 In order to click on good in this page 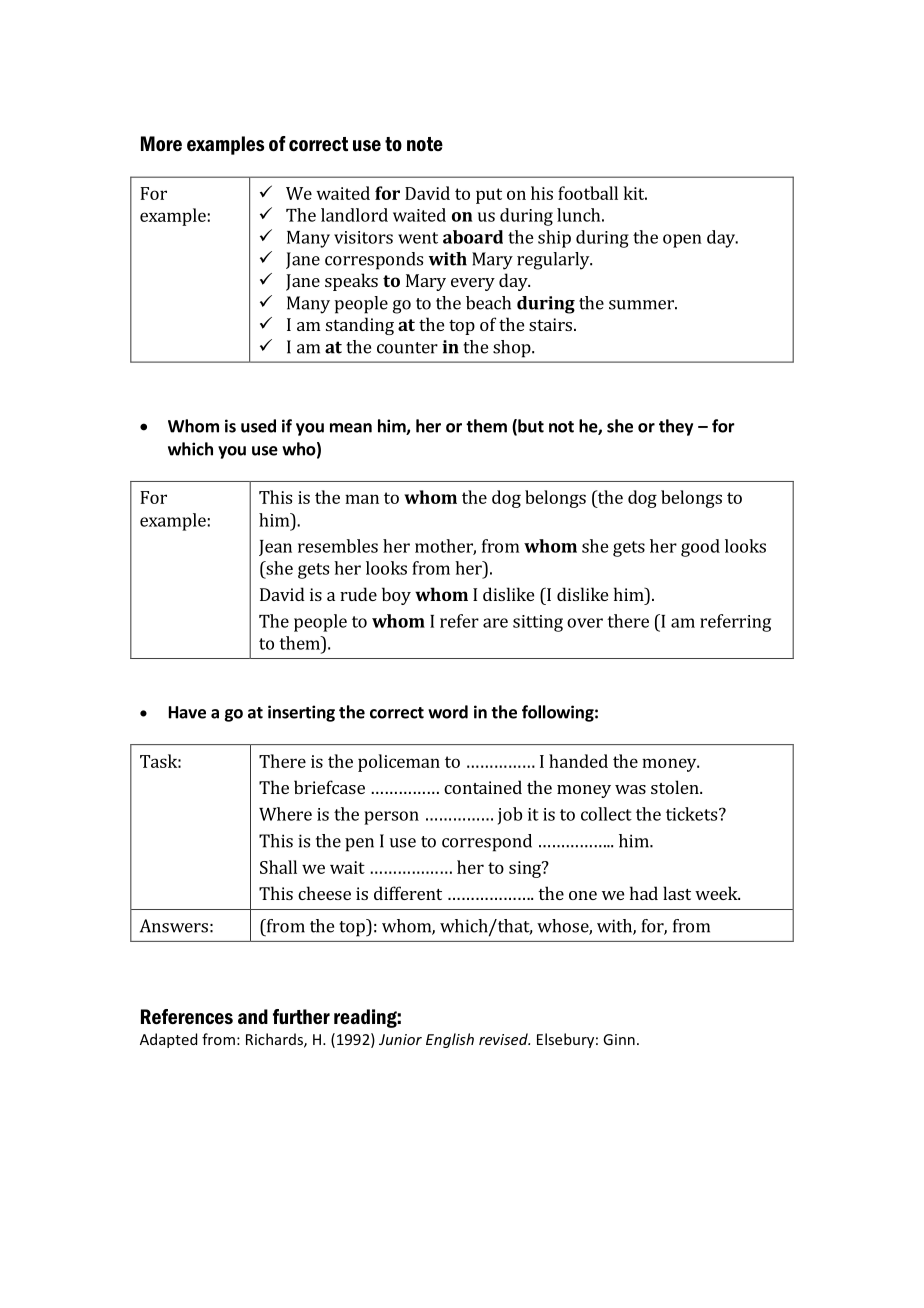, I will do `click(700, 548)`.
